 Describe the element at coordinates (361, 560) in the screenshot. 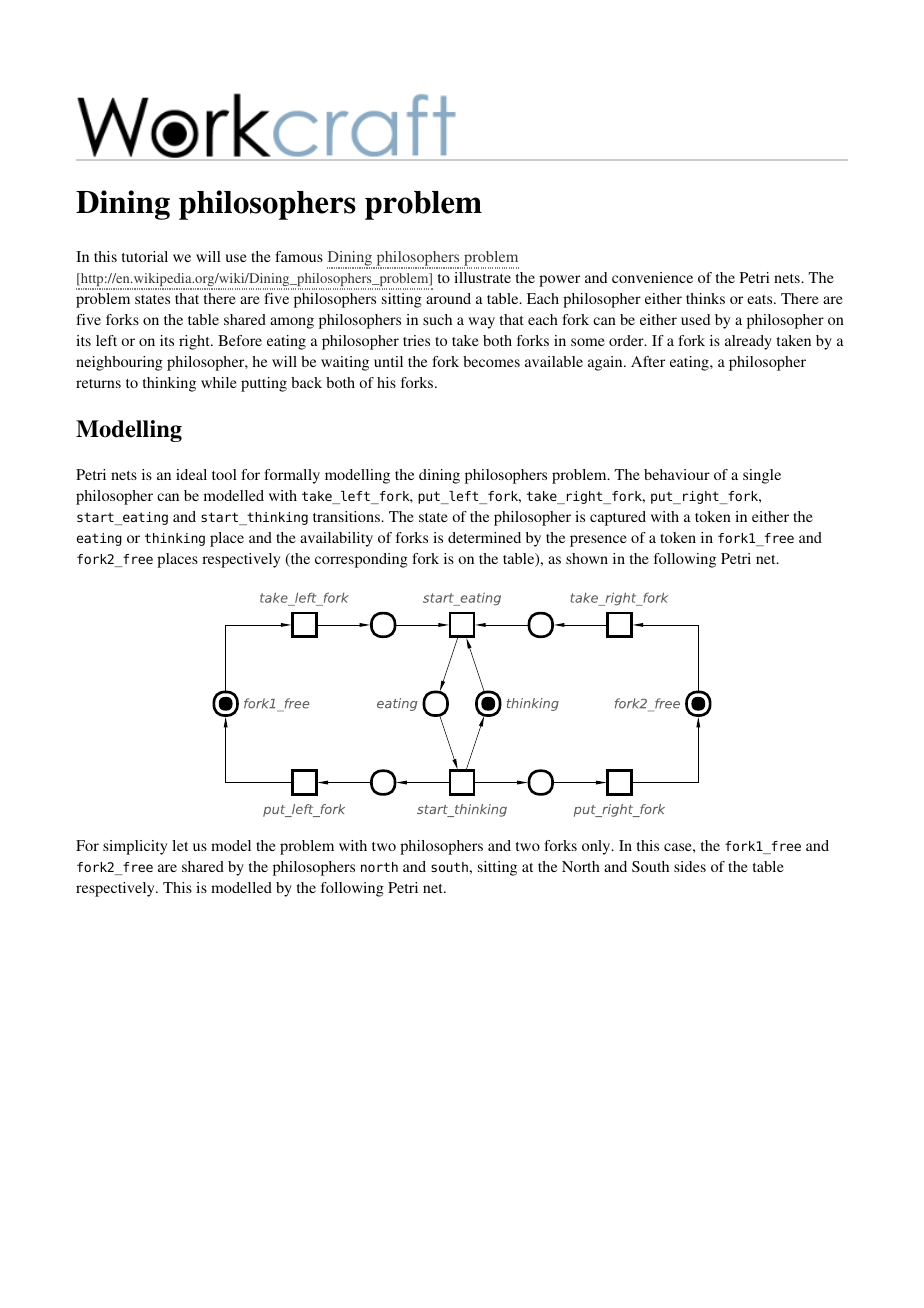

I see `corresponding` at that location.
